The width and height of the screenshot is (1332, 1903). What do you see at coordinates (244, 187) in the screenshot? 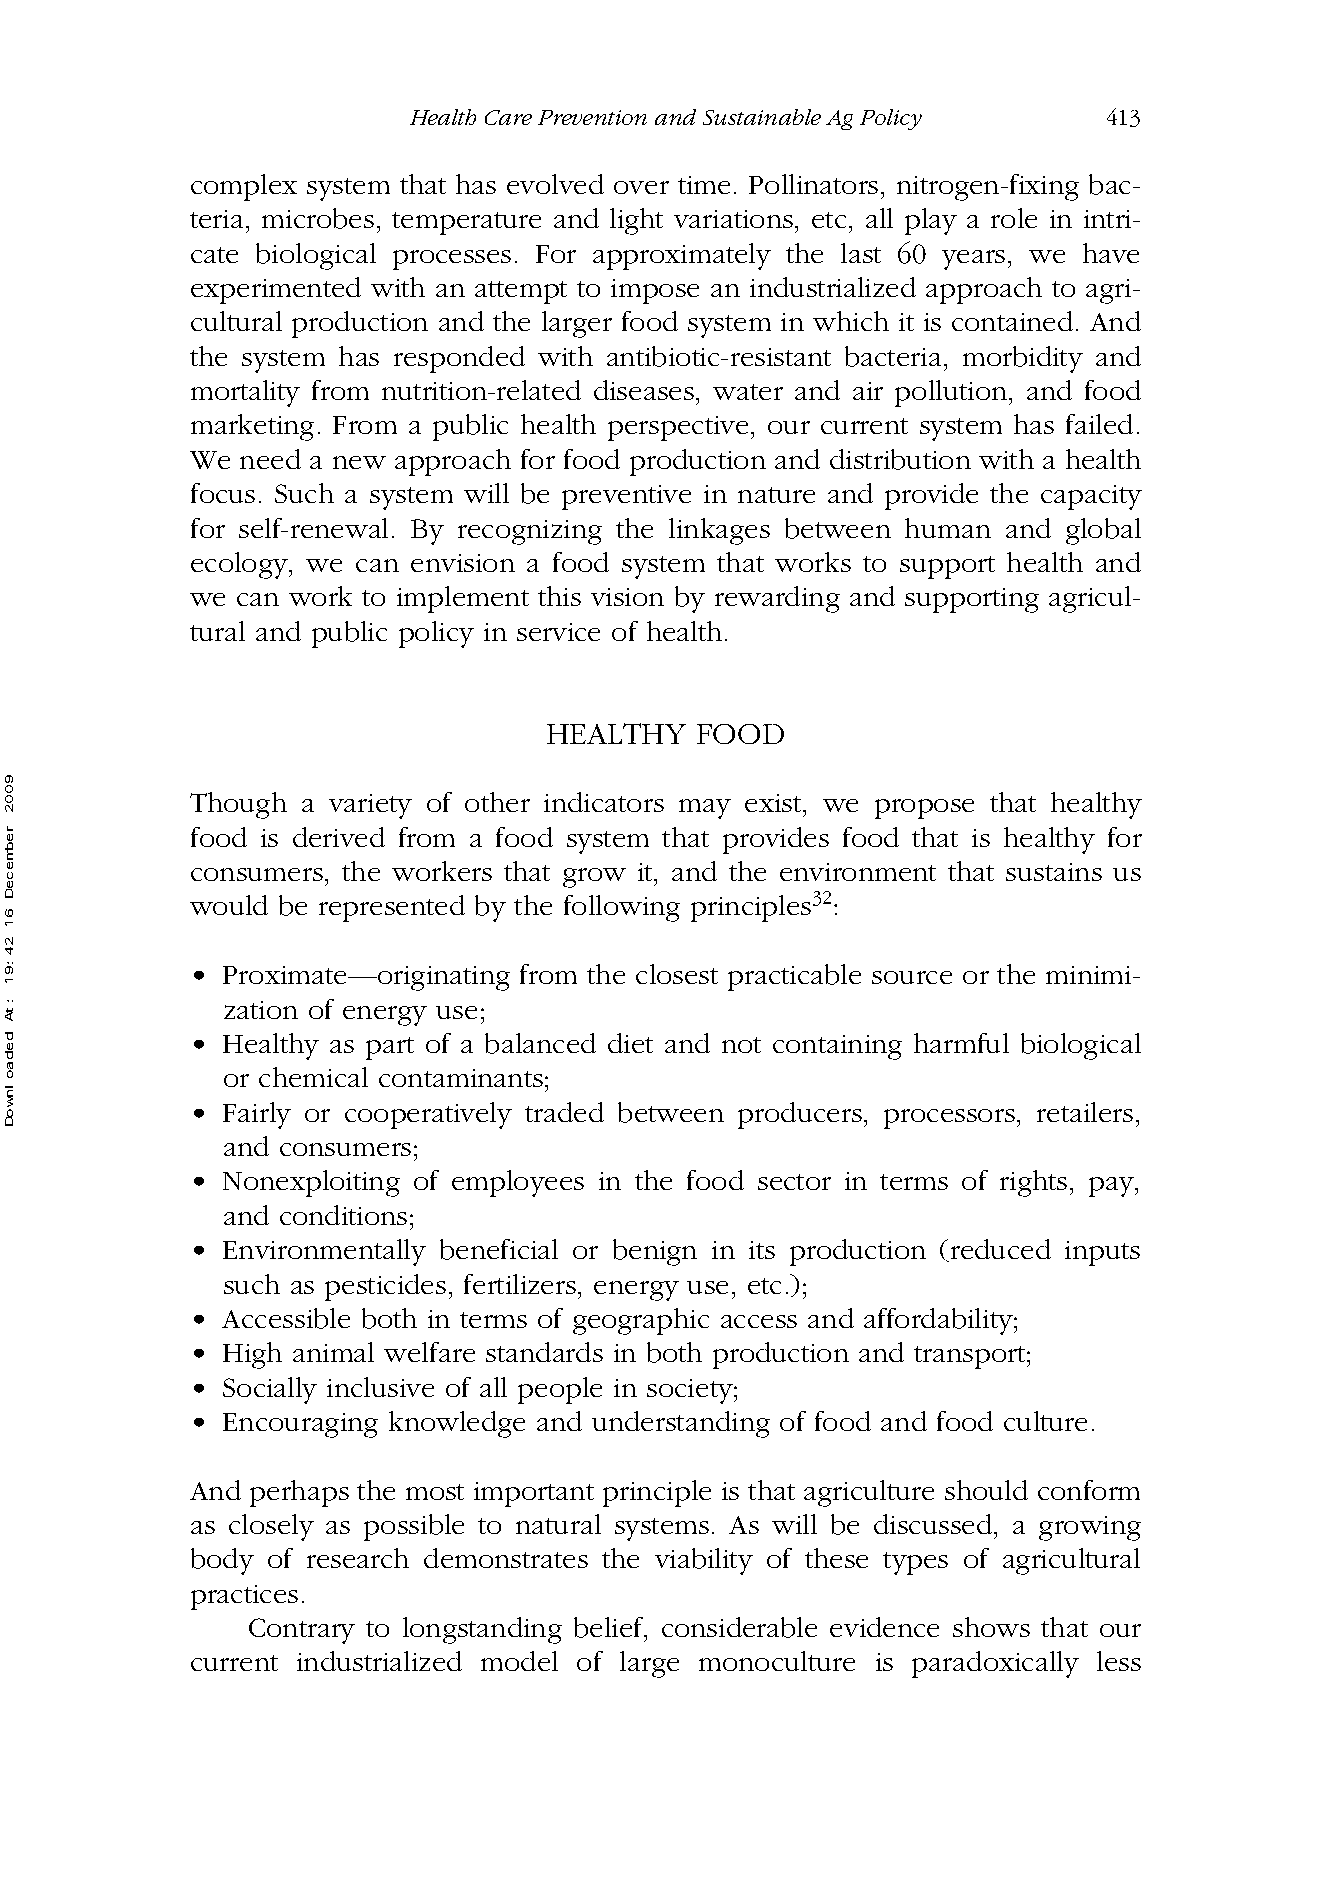
I see `complex` at bounding box center [244, 187].
